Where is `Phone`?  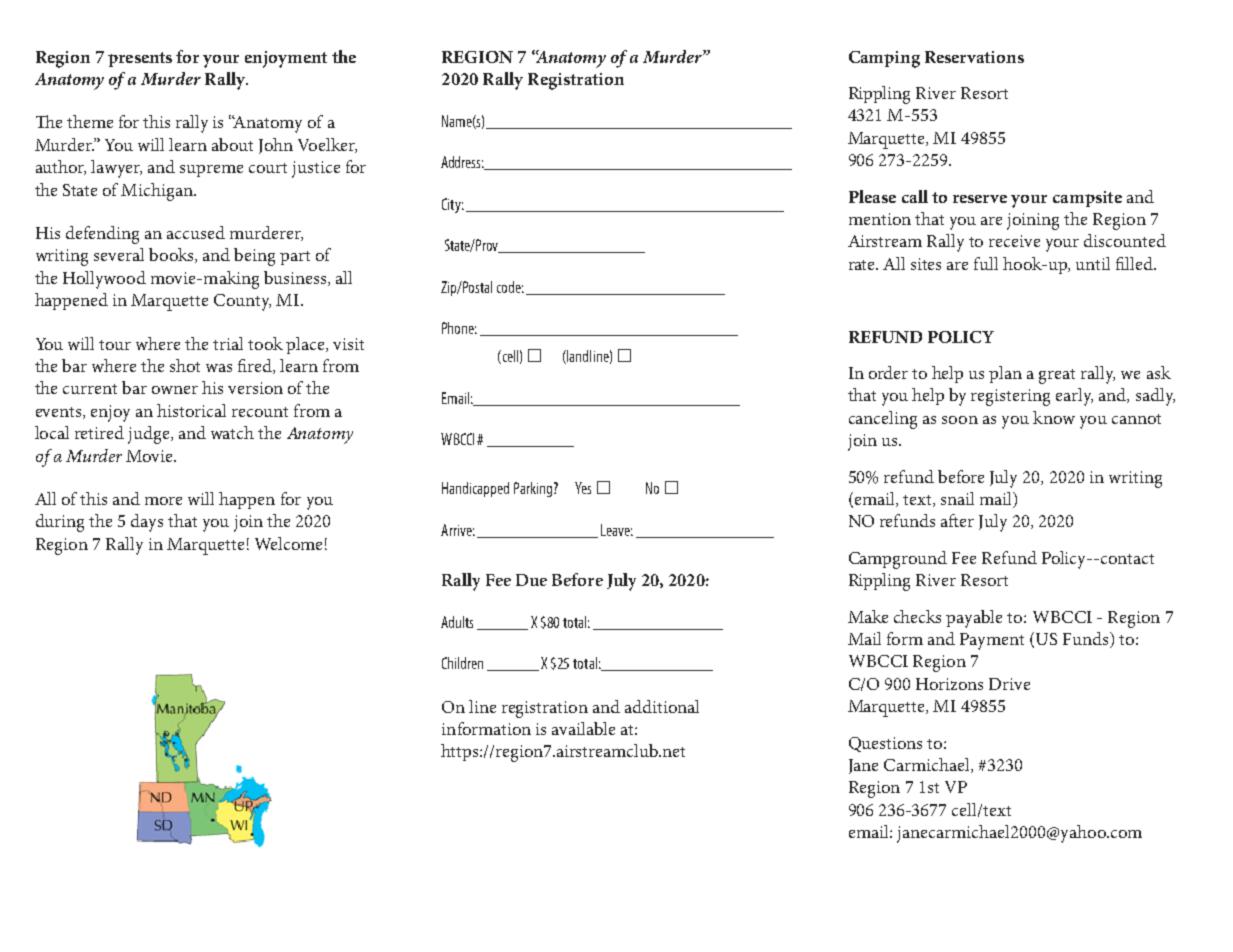 Phone is located at coordinates (459, 328).
